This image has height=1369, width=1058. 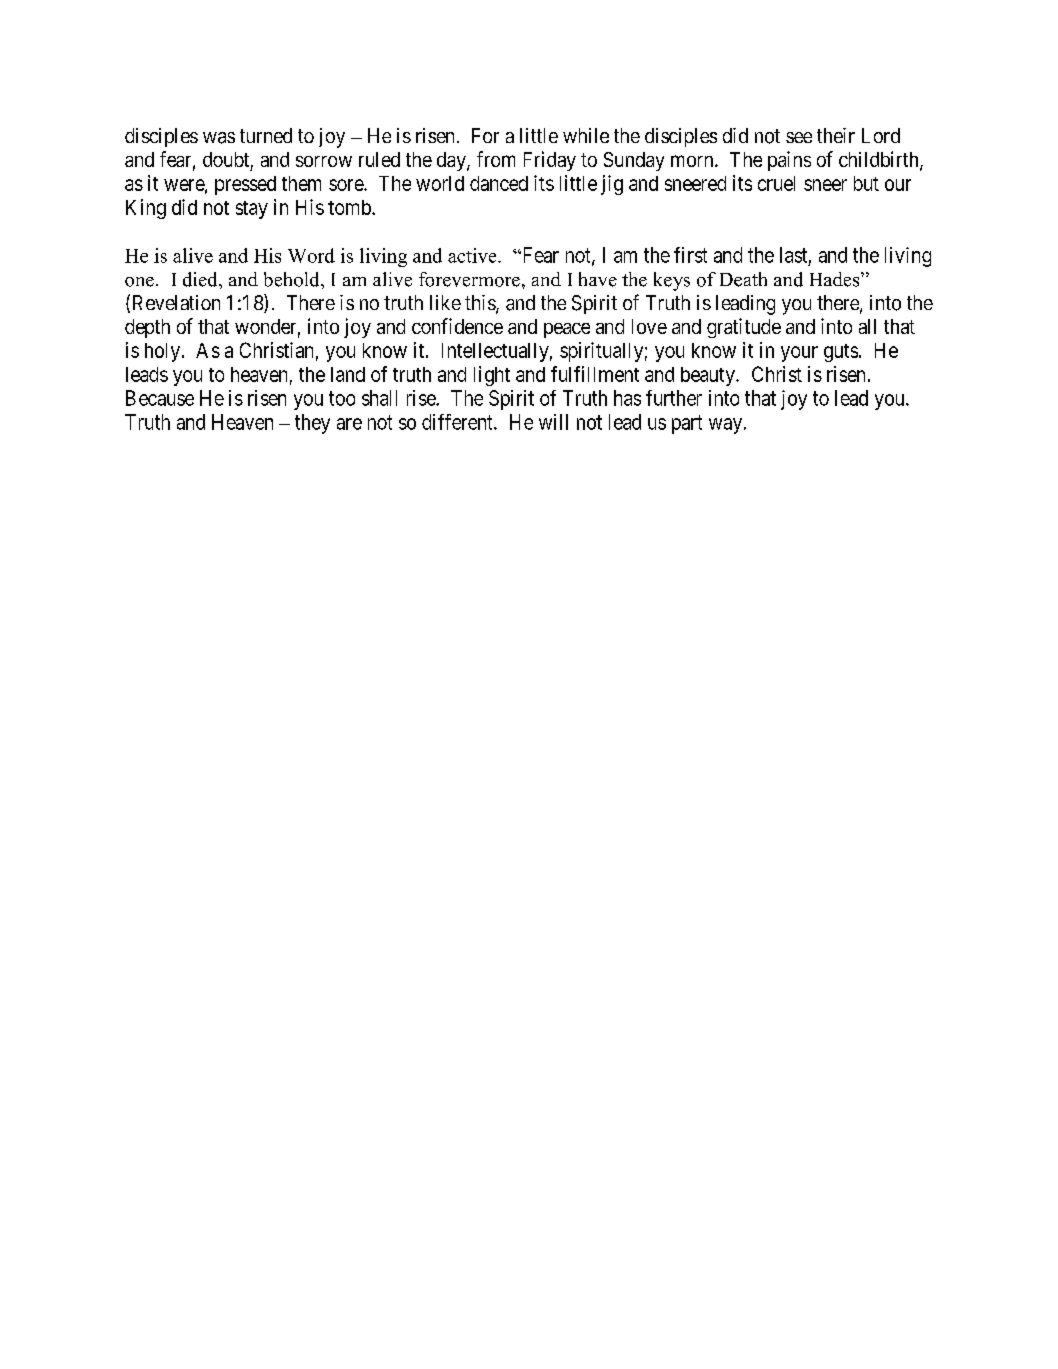 I want to click on they, so click(x=312, y=424).
